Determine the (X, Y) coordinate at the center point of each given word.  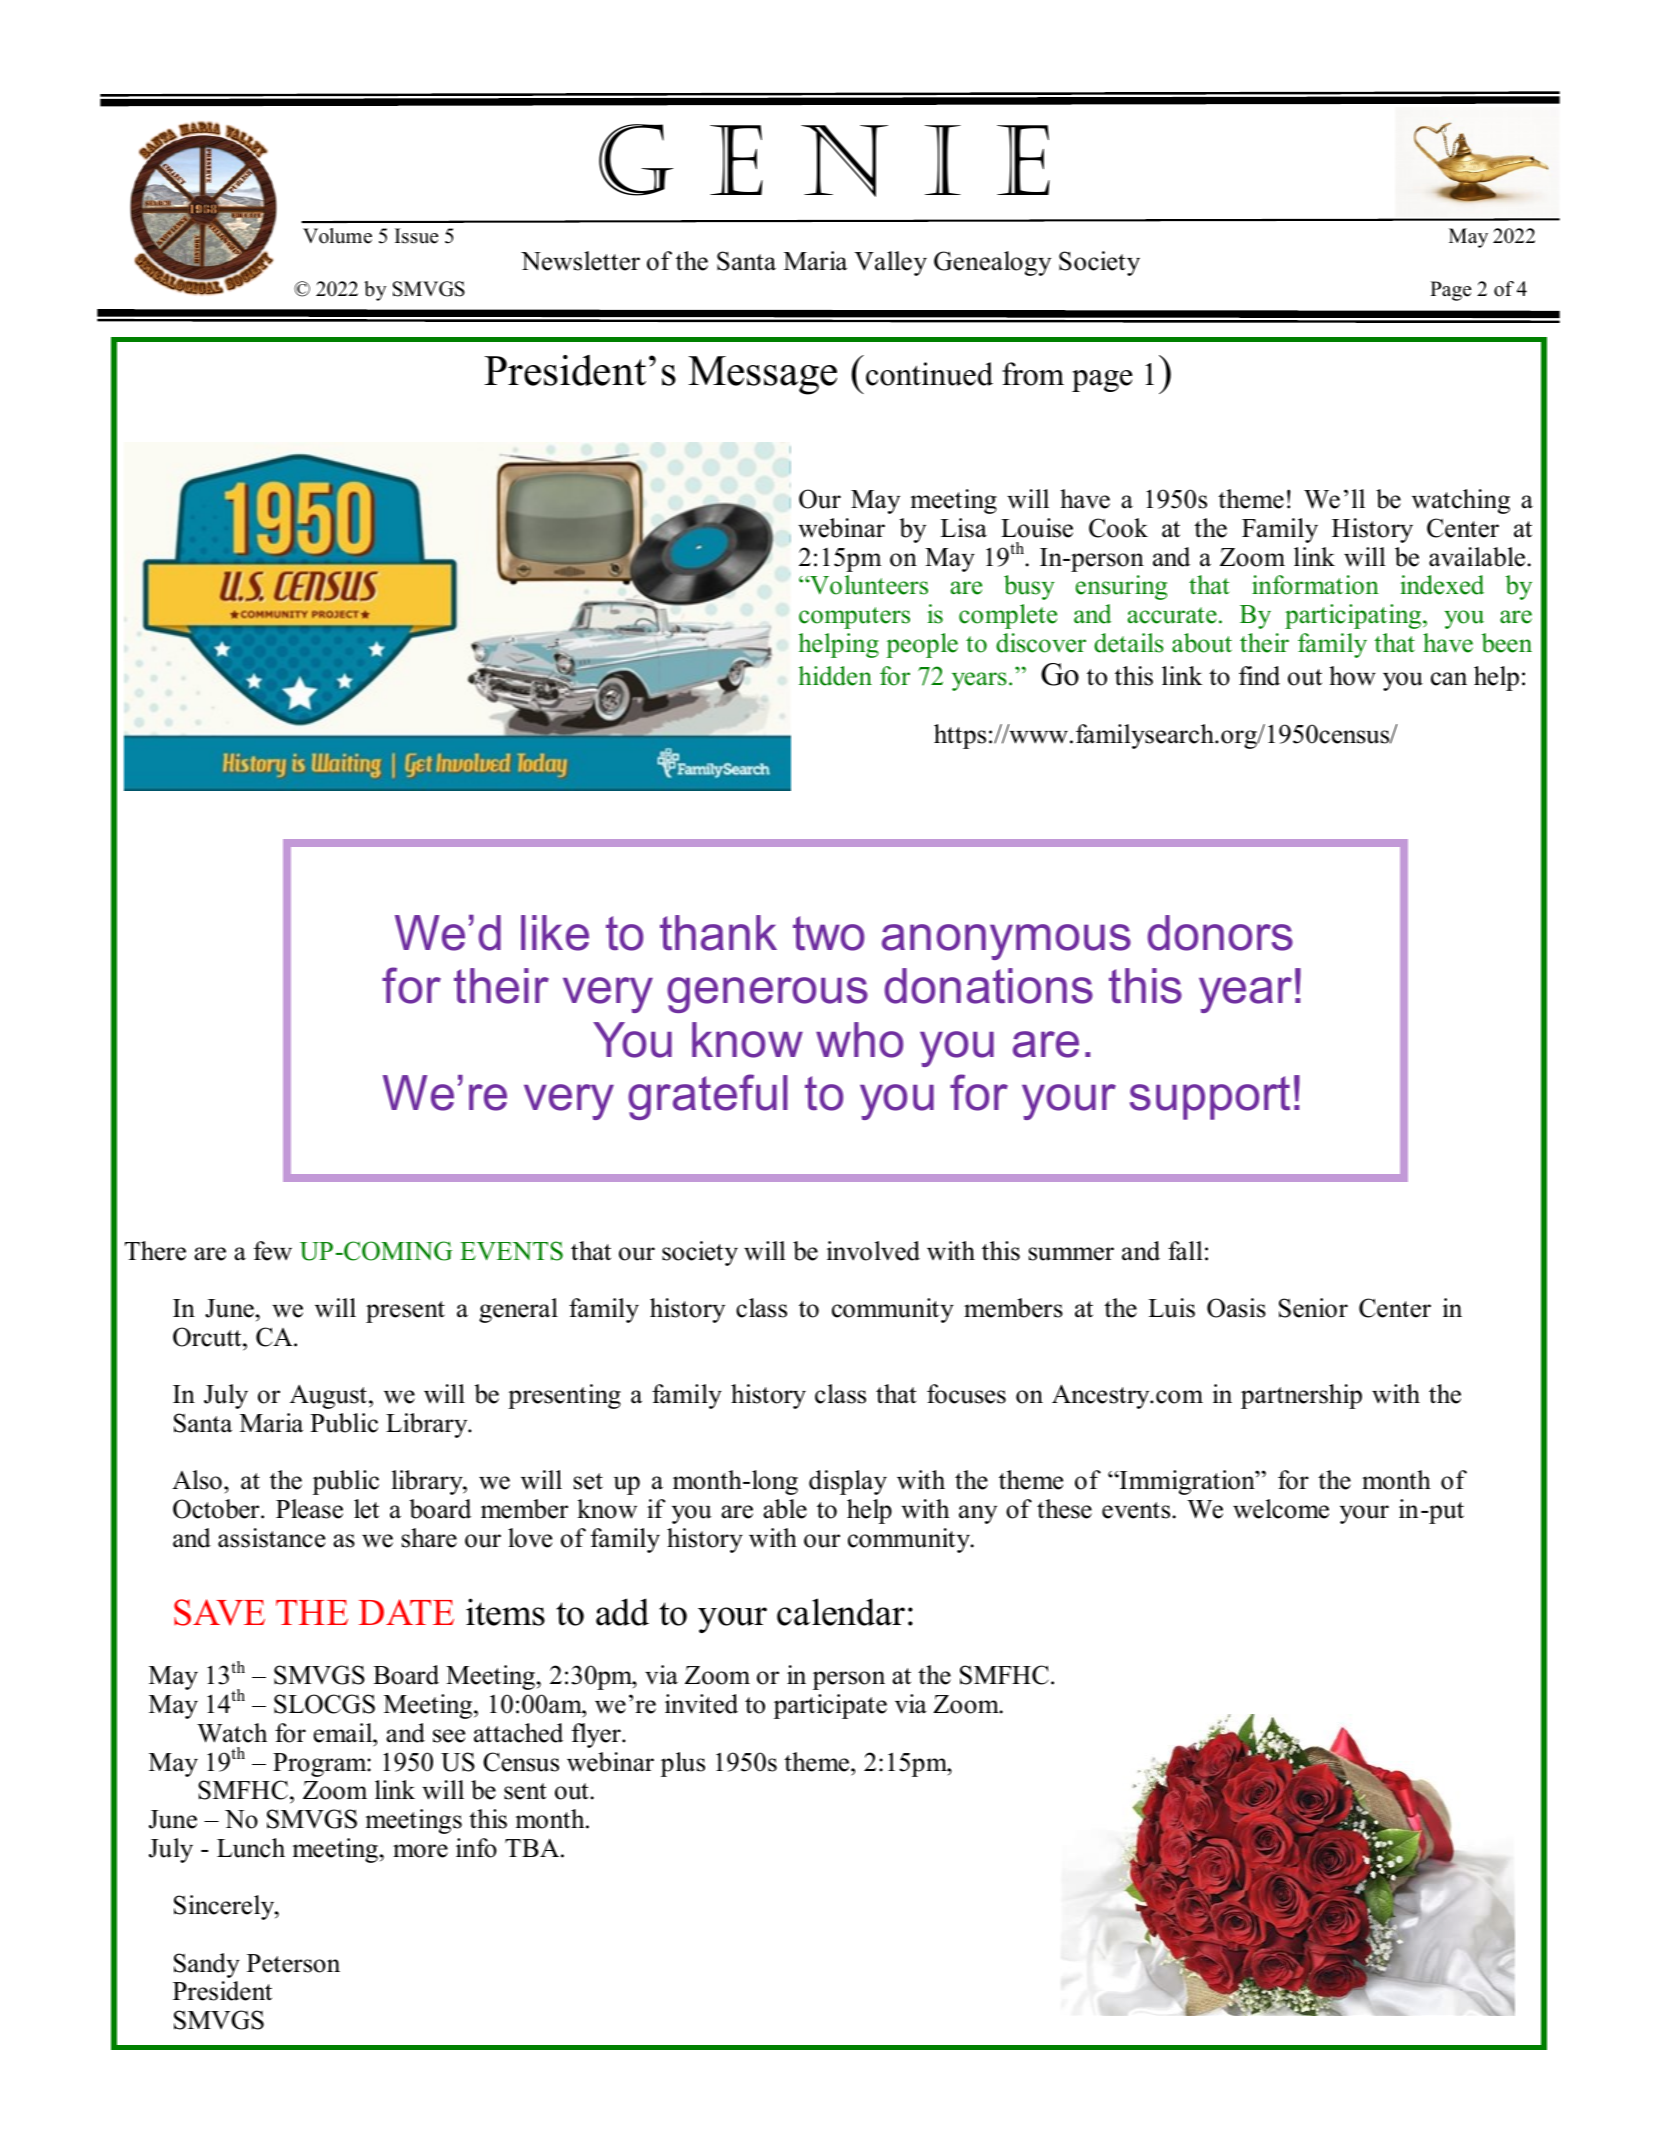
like (555, 933)
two (828, 933)
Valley (890, 263)
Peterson (293, 1963)
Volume (337, 236)
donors (1220, 933)
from (1033, 374)
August (328, 1397)
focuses (966, 1394)
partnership (1301, 1396)
